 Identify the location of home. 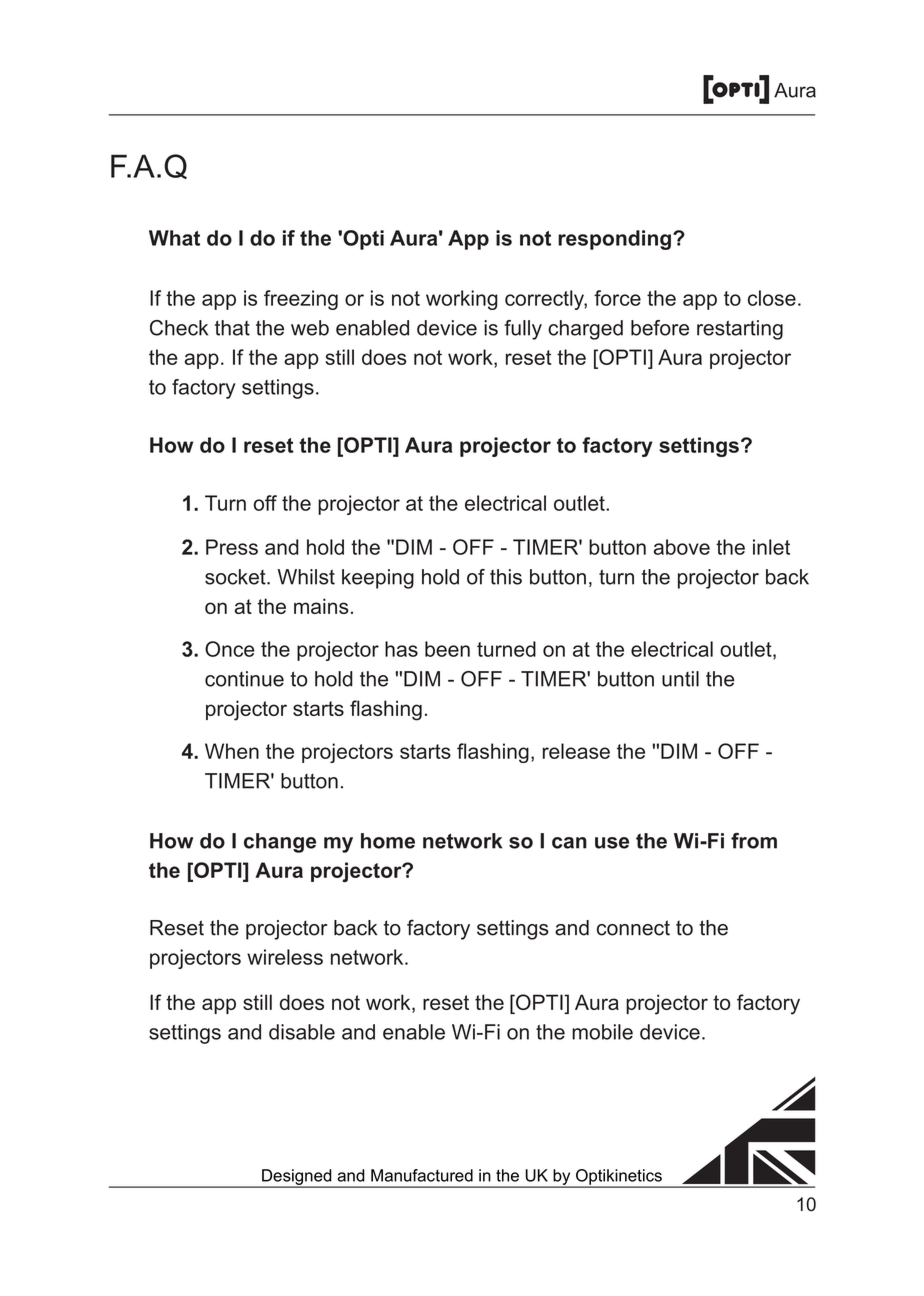
(388, 841).
